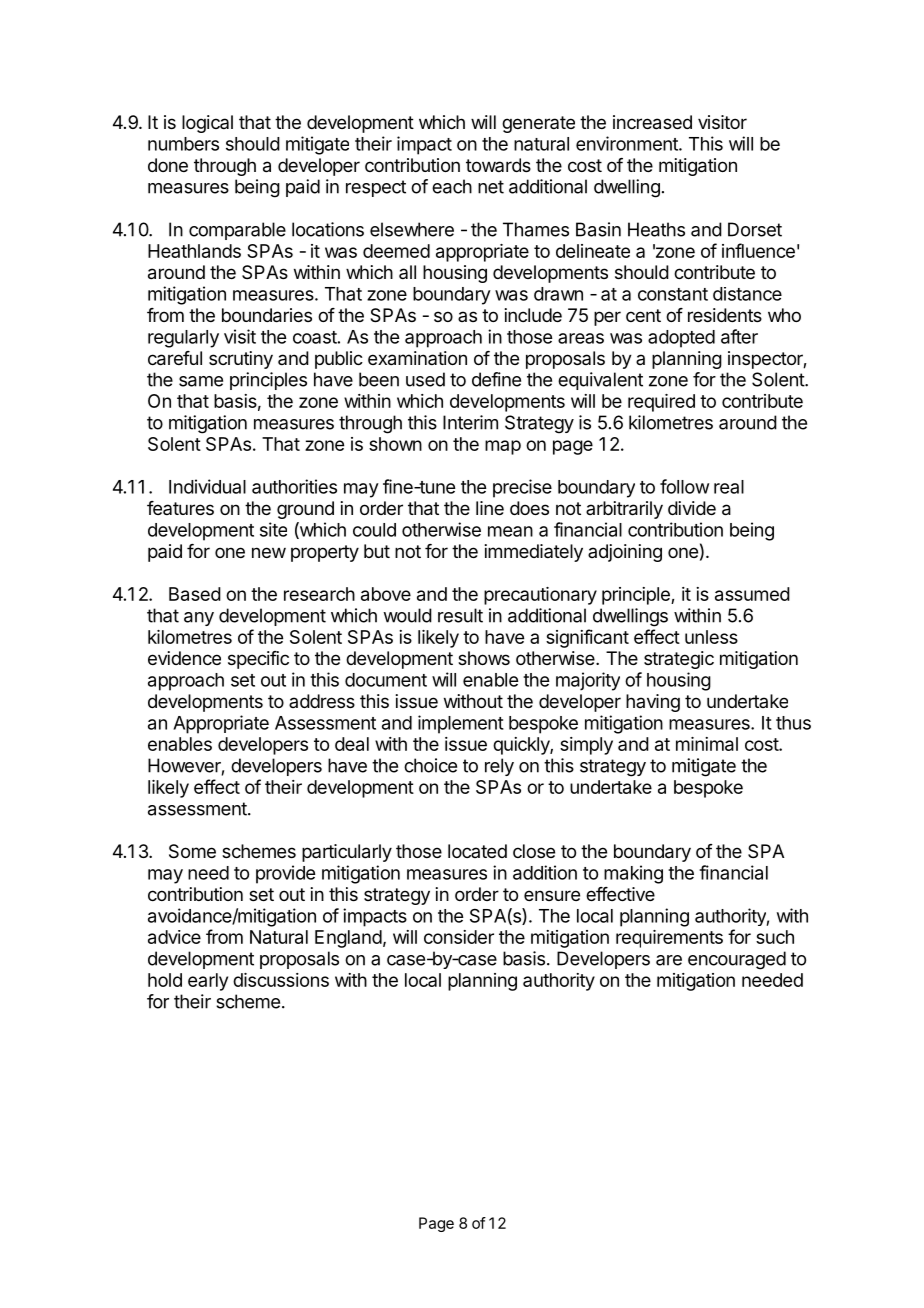  I want to click on Interim, so click(470, 422).
